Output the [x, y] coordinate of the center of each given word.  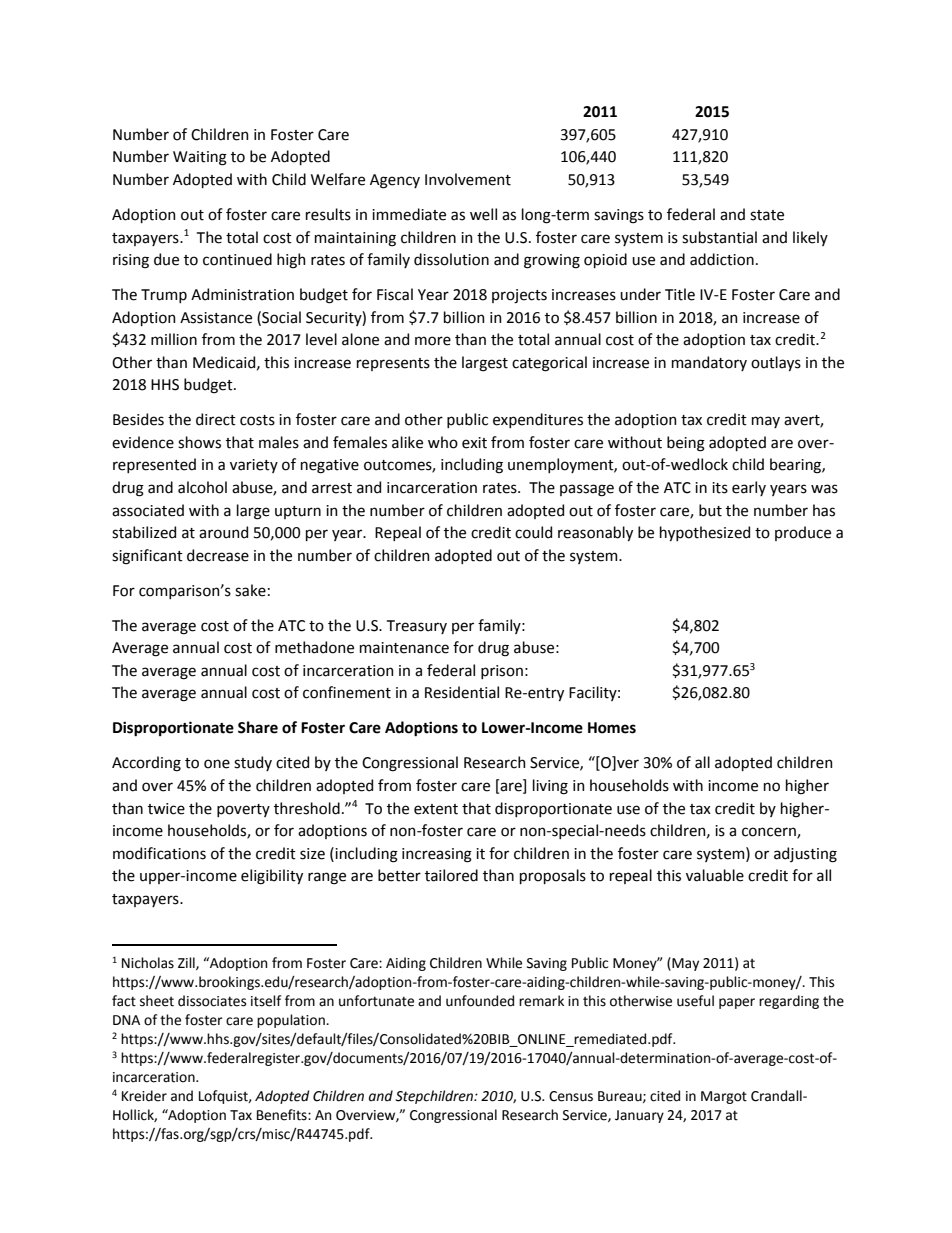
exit [474, 443]
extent [436, 809]
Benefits [283, 1115]
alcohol [202, 487]
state [767, 215]
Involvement [468, 179]
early [749, 488]
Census [571, 1096]
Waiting [200, 158]
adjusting [805, 855]
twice [166, 809]
